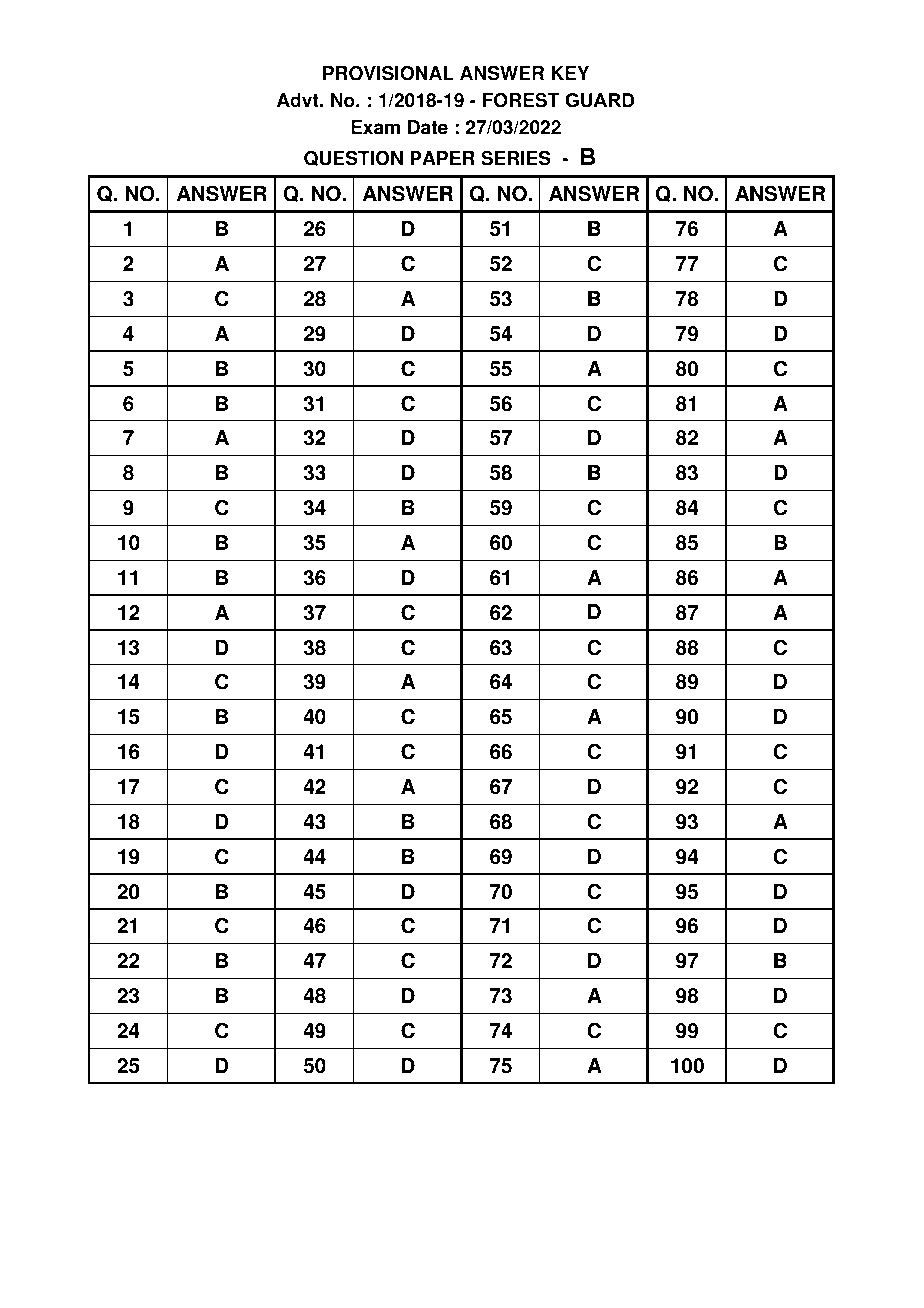 Image resolution: width=924 pixels, height=1308 pixels. I want to click on PAPER, so click(442, 158).
